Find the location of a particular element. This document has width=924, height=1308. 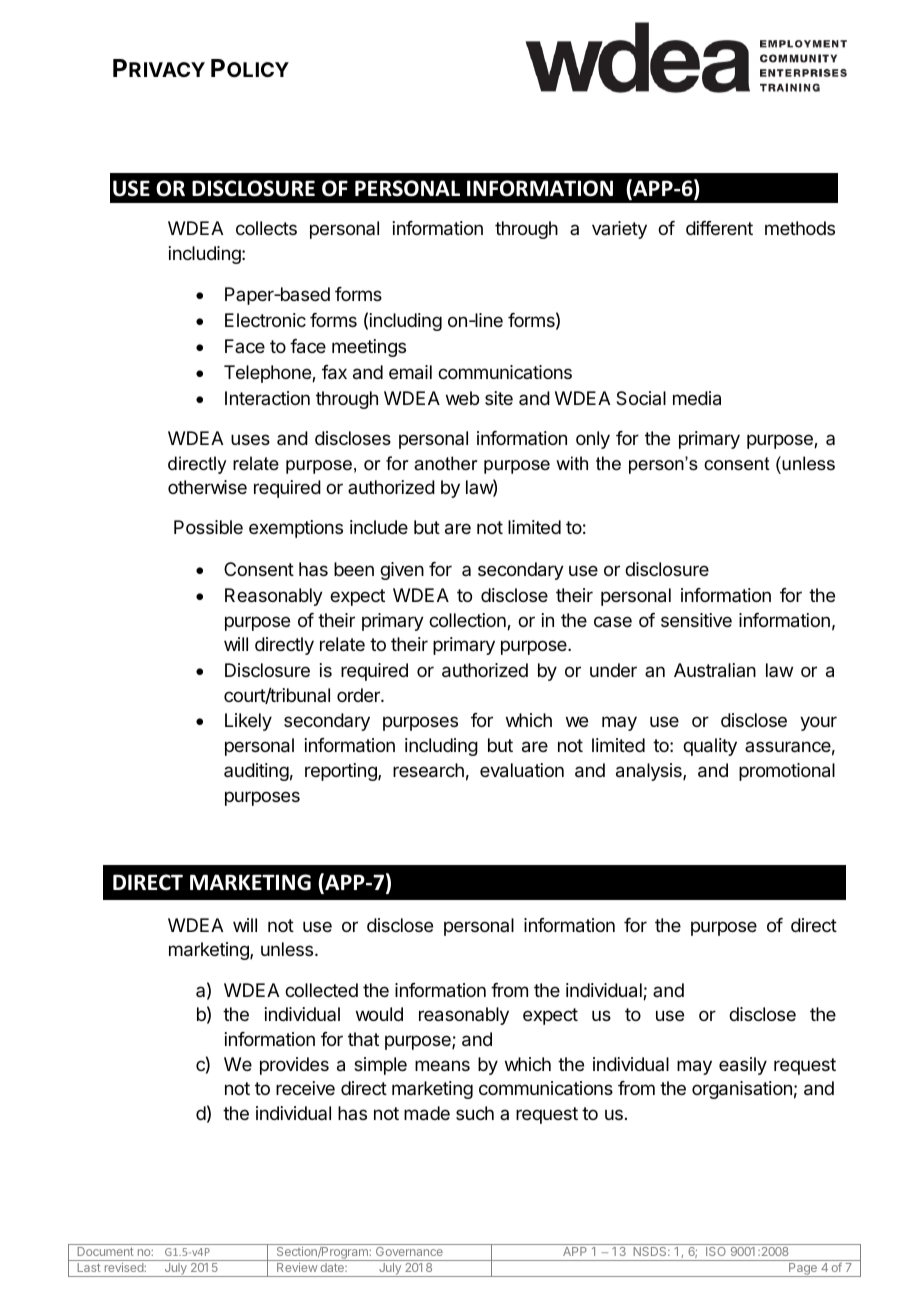

collected is located at coordinates (321, 990).
